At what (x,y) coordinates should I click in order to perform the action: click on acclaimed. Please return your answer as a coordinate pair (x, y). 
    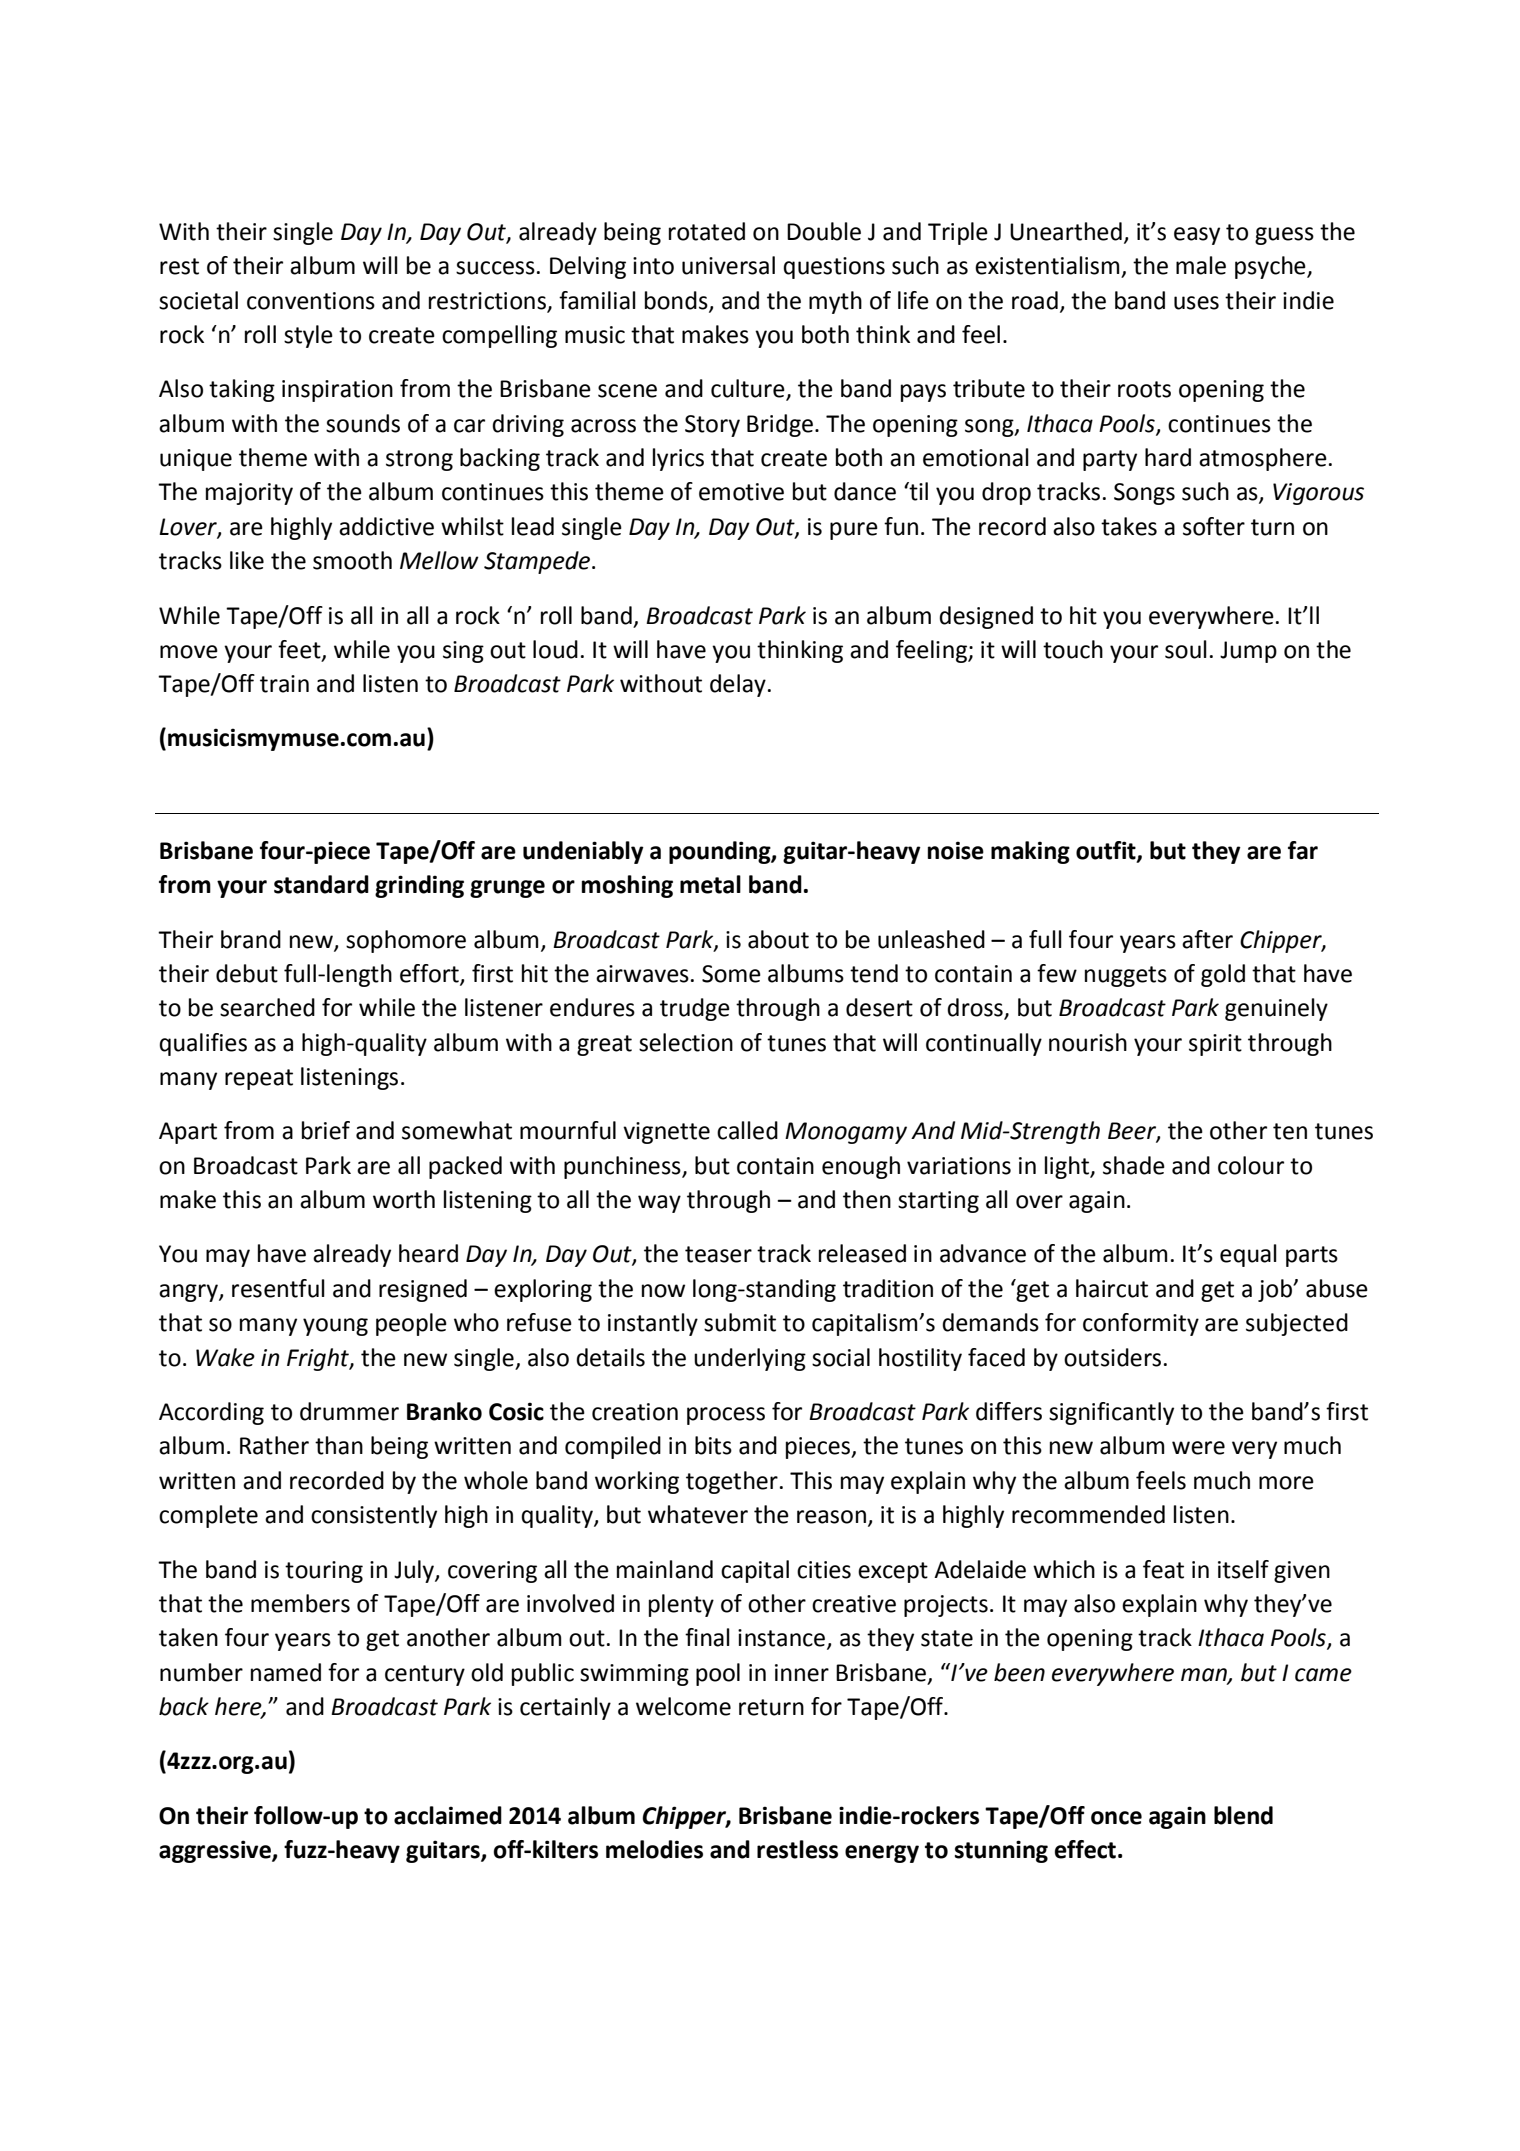
    Looking at the image, I should click on (448, 1815).
